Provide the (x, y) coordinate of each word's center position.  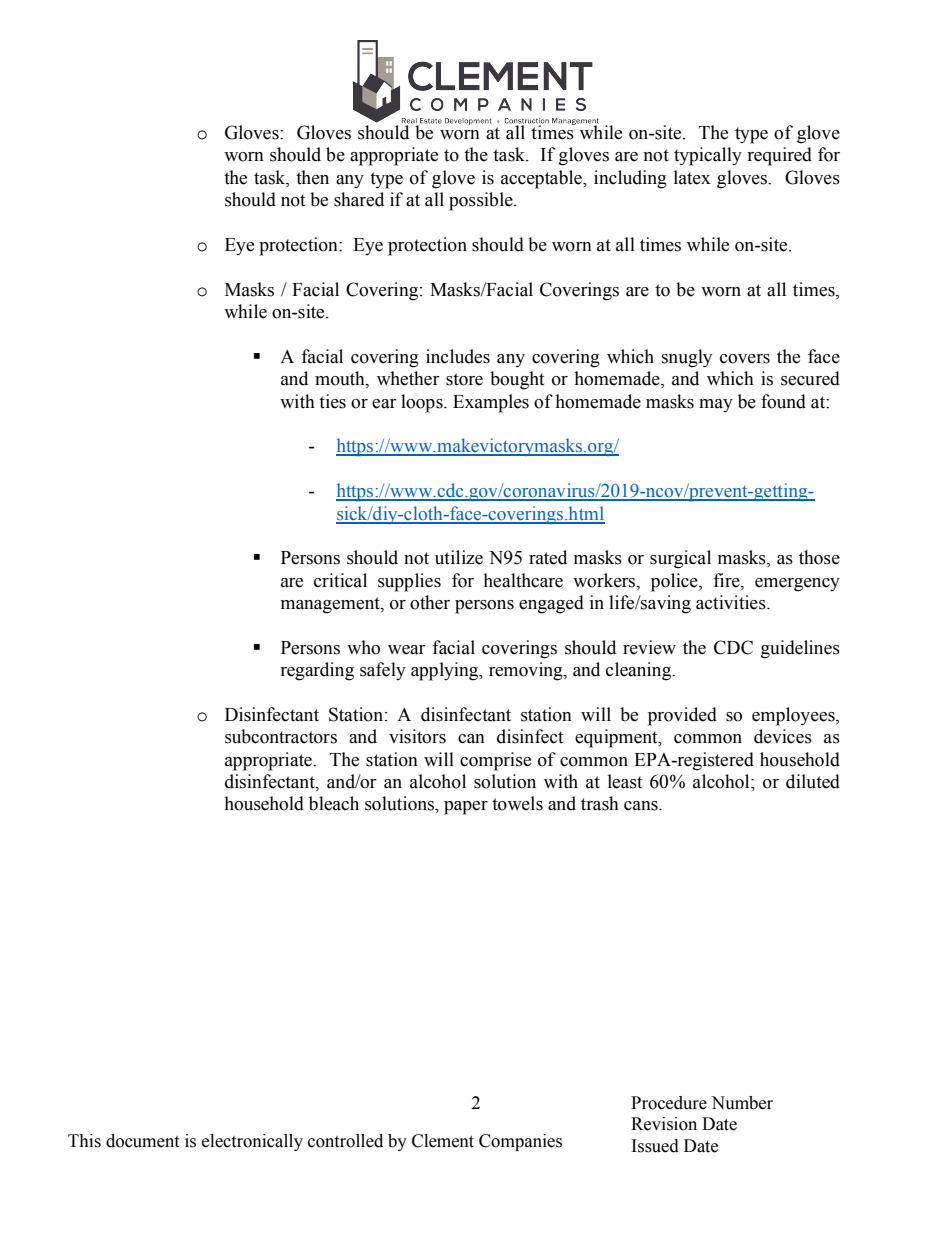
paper (466, 808)
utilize (459, 557)
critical (340, 580)
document (142, 1141)
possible (482, 201)
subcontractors (281, 736)
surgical (680, 559)
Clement (443, 1141)
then (312, 177)
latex (692, 177)
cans (642, 806)
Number (742, 1103)
